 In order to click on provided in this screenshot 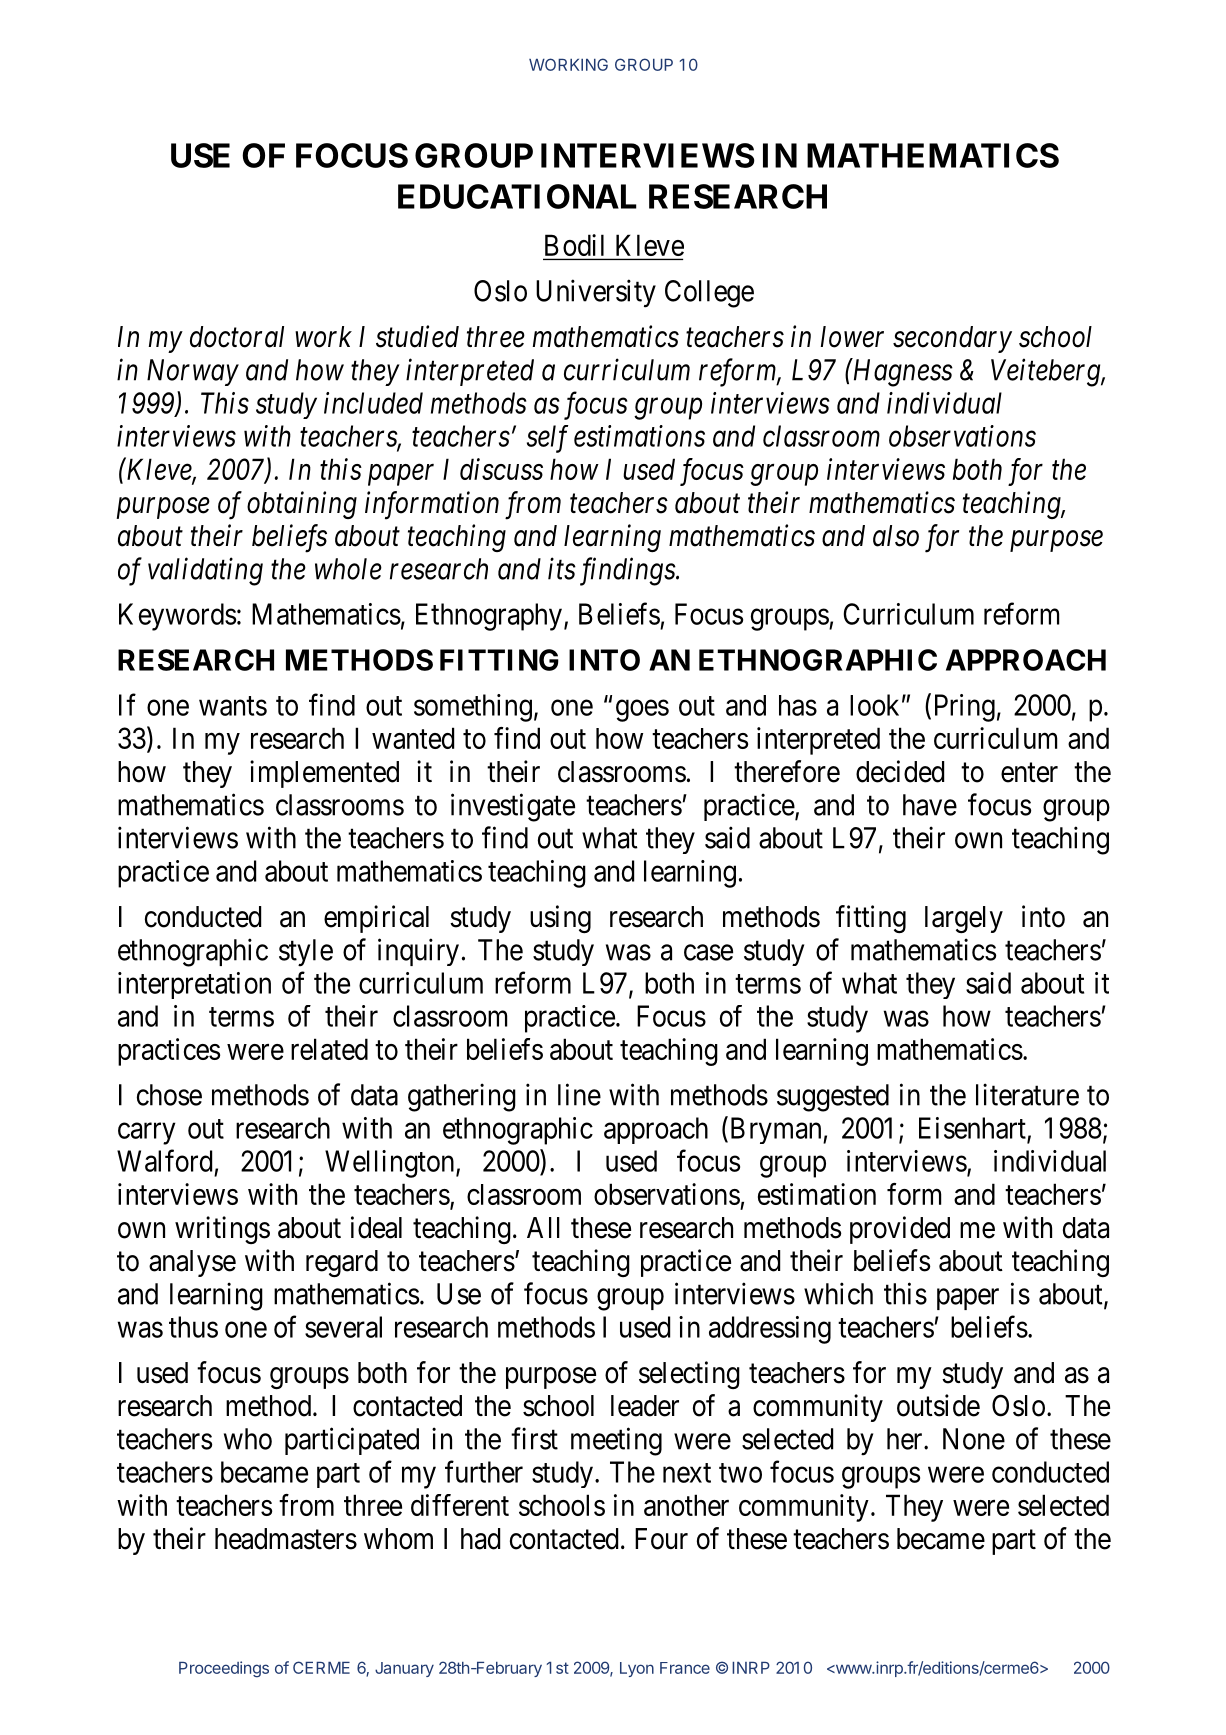, I will do `click(900, 1230)`.
